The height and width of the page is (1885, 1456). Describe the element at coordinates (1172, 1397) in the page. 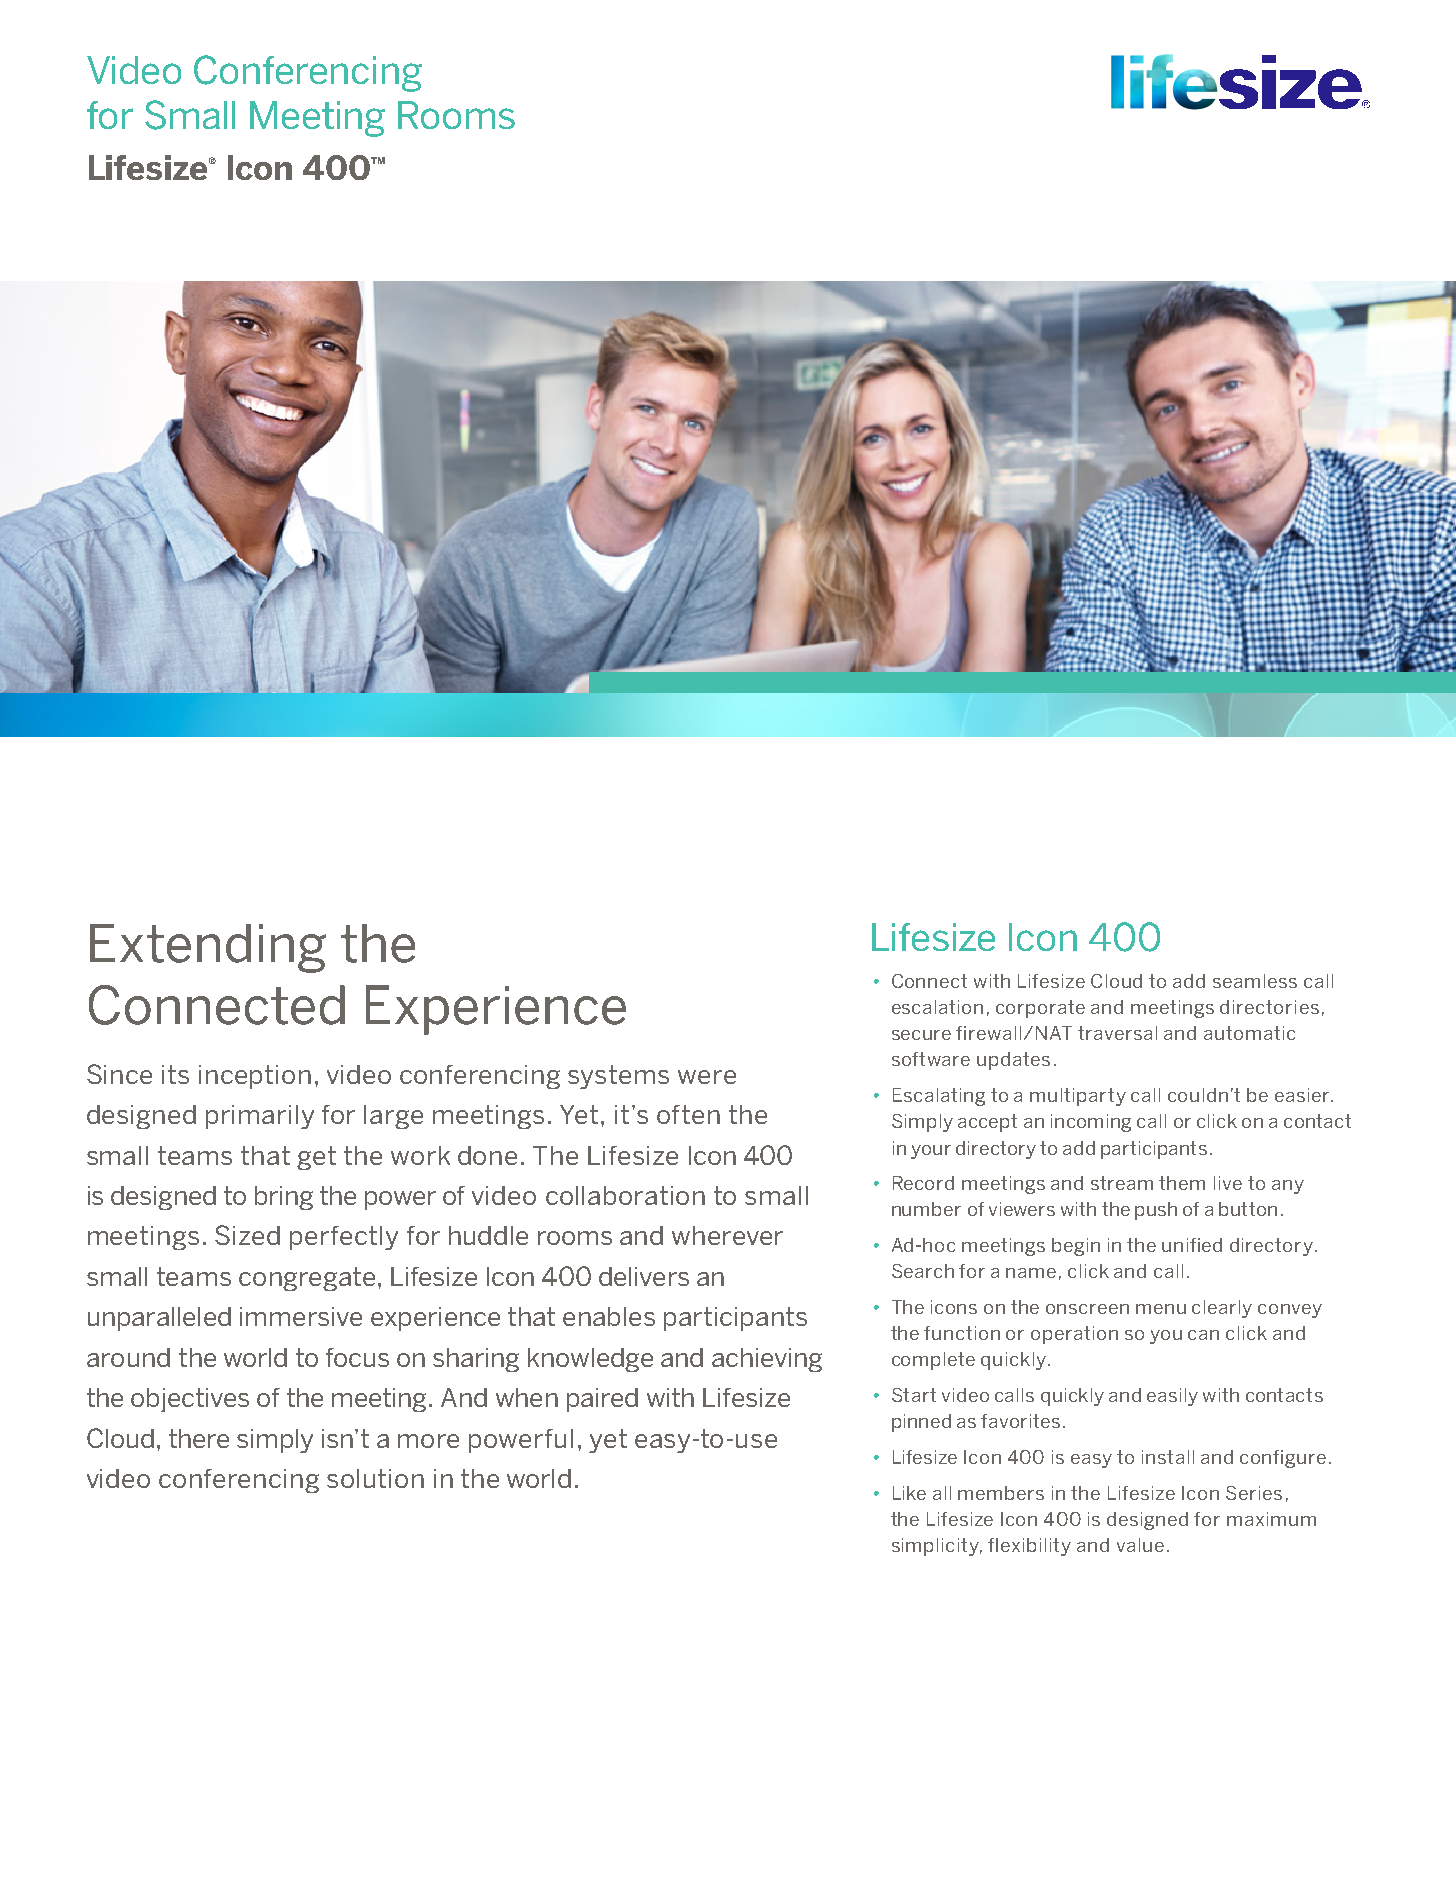

I see `easily` at that location.
